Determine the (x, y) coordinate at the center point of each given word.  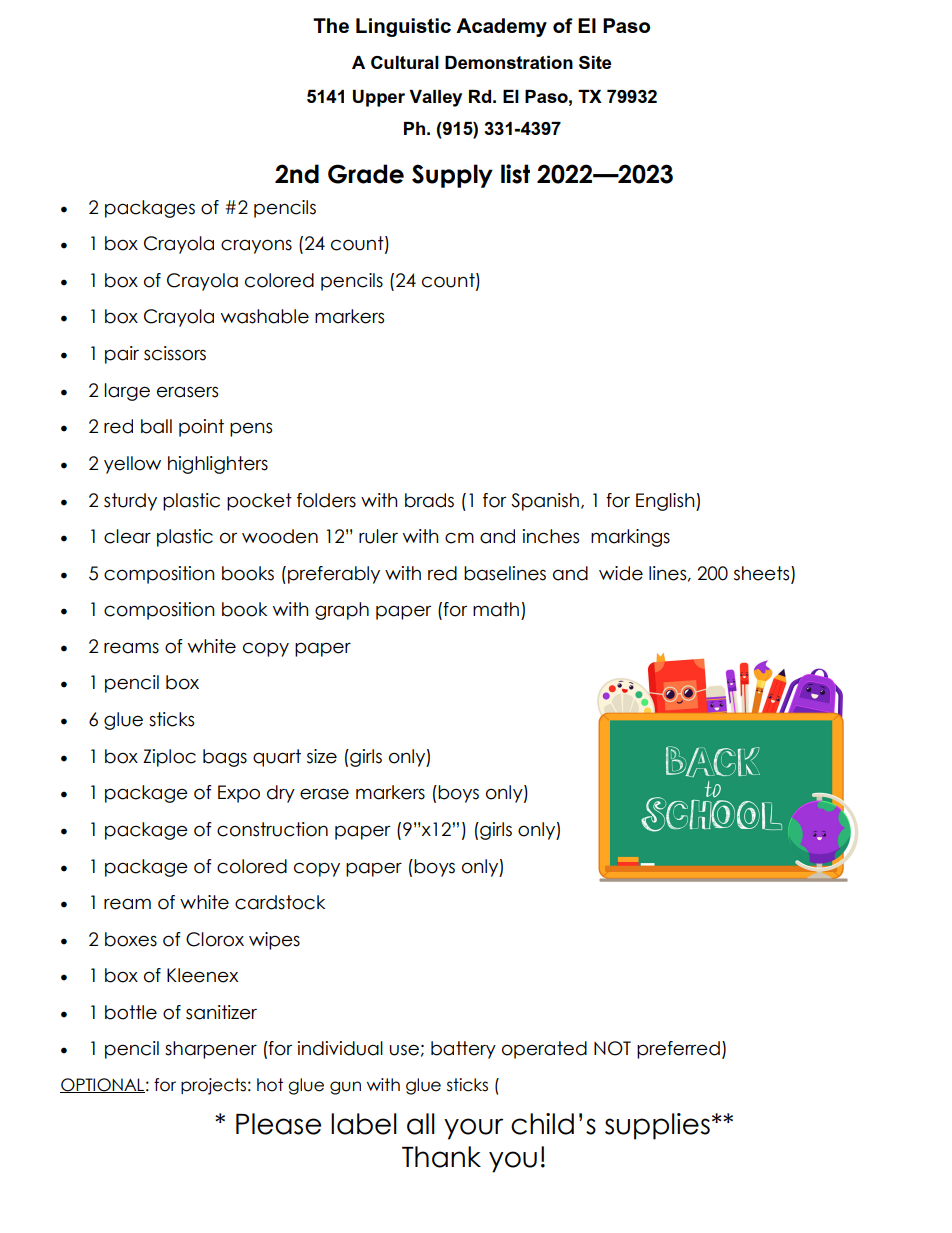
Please (278, 1124)
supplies (657, 1126)
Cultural (405, 62)
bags (225, 758)
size (322, 756)
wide (621, 573)
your (473, 1129)
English (666, 502)
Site (595, 62)
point (201, 428)
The (331, 25)
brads (429, 500)
